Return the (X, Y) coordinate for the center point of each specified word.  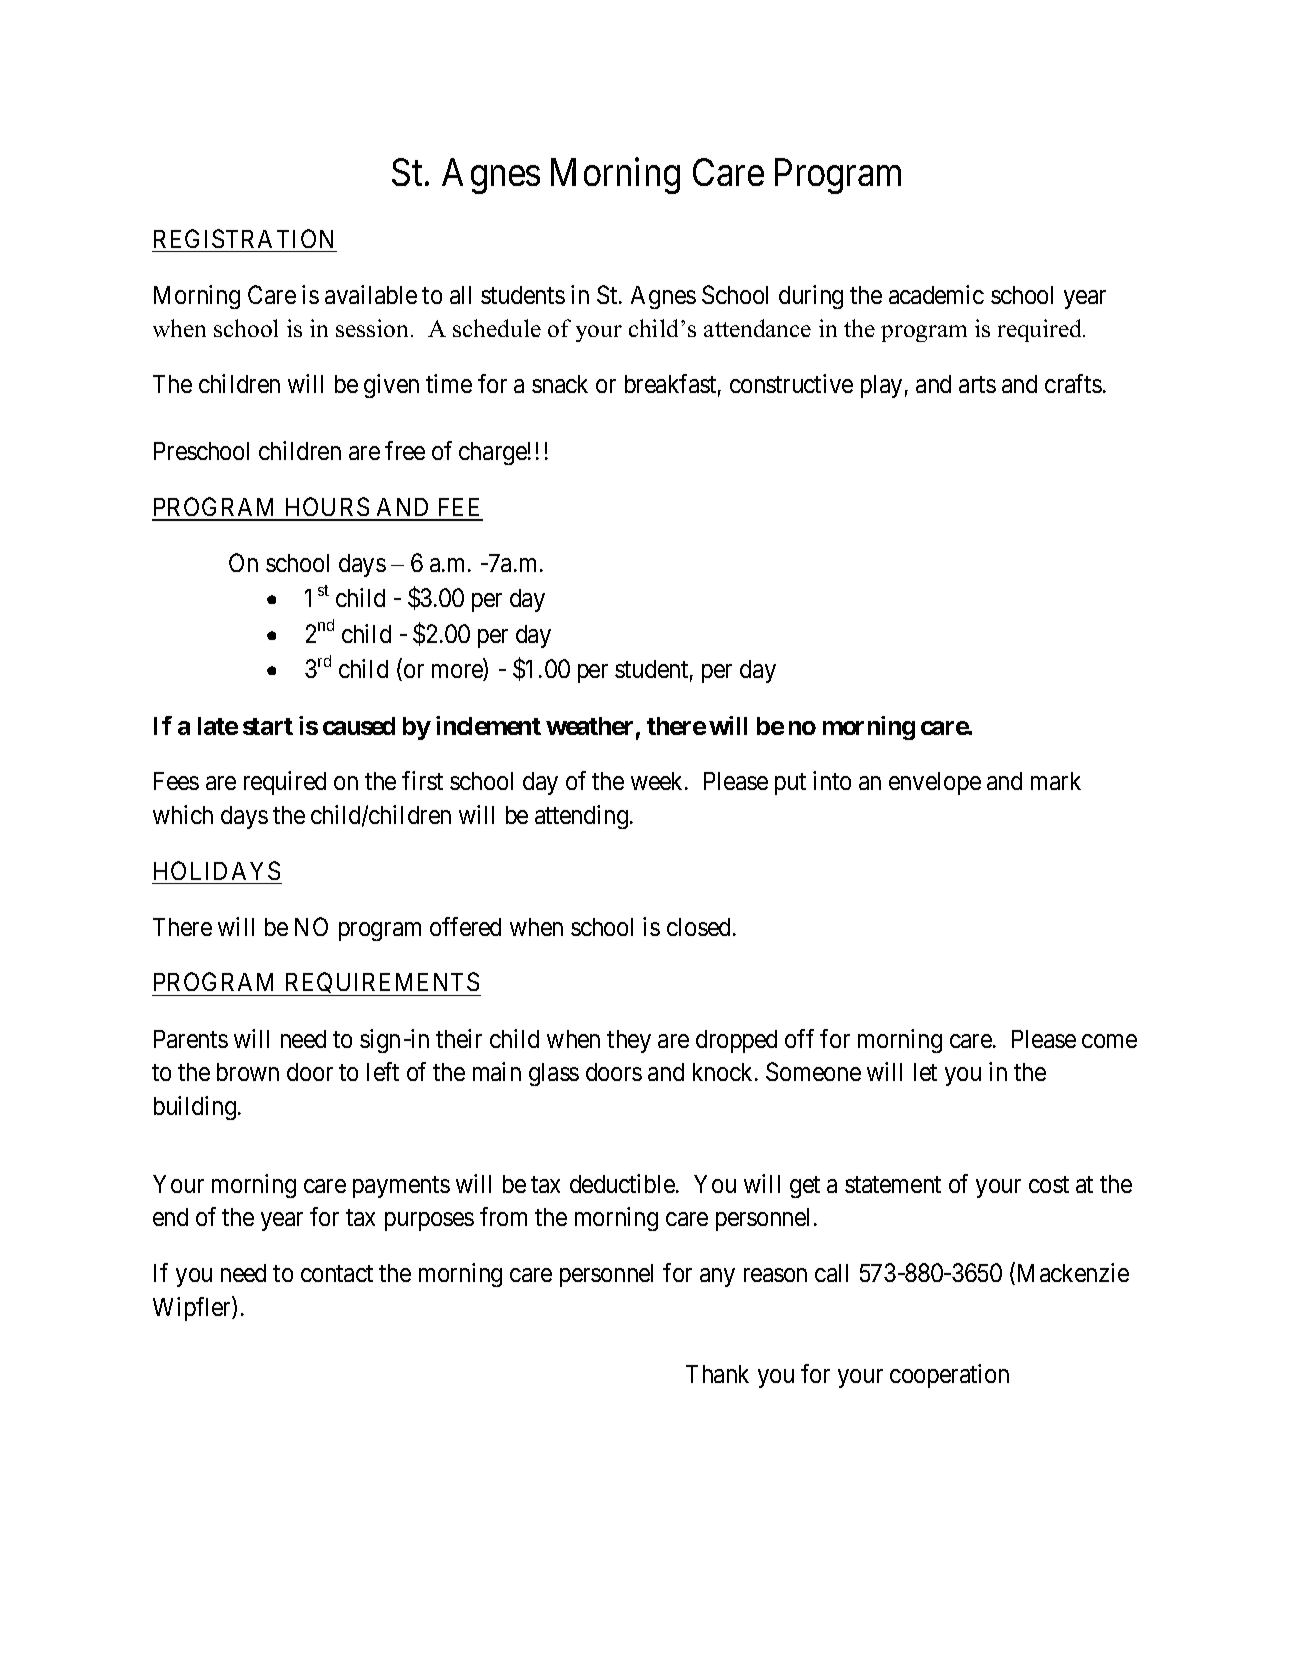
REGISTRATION (243, 238)
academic (936, 294)
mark (1056, 781)
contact (337, 1274)
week (658, 781)
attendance (757, 328)
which (183, 814)
